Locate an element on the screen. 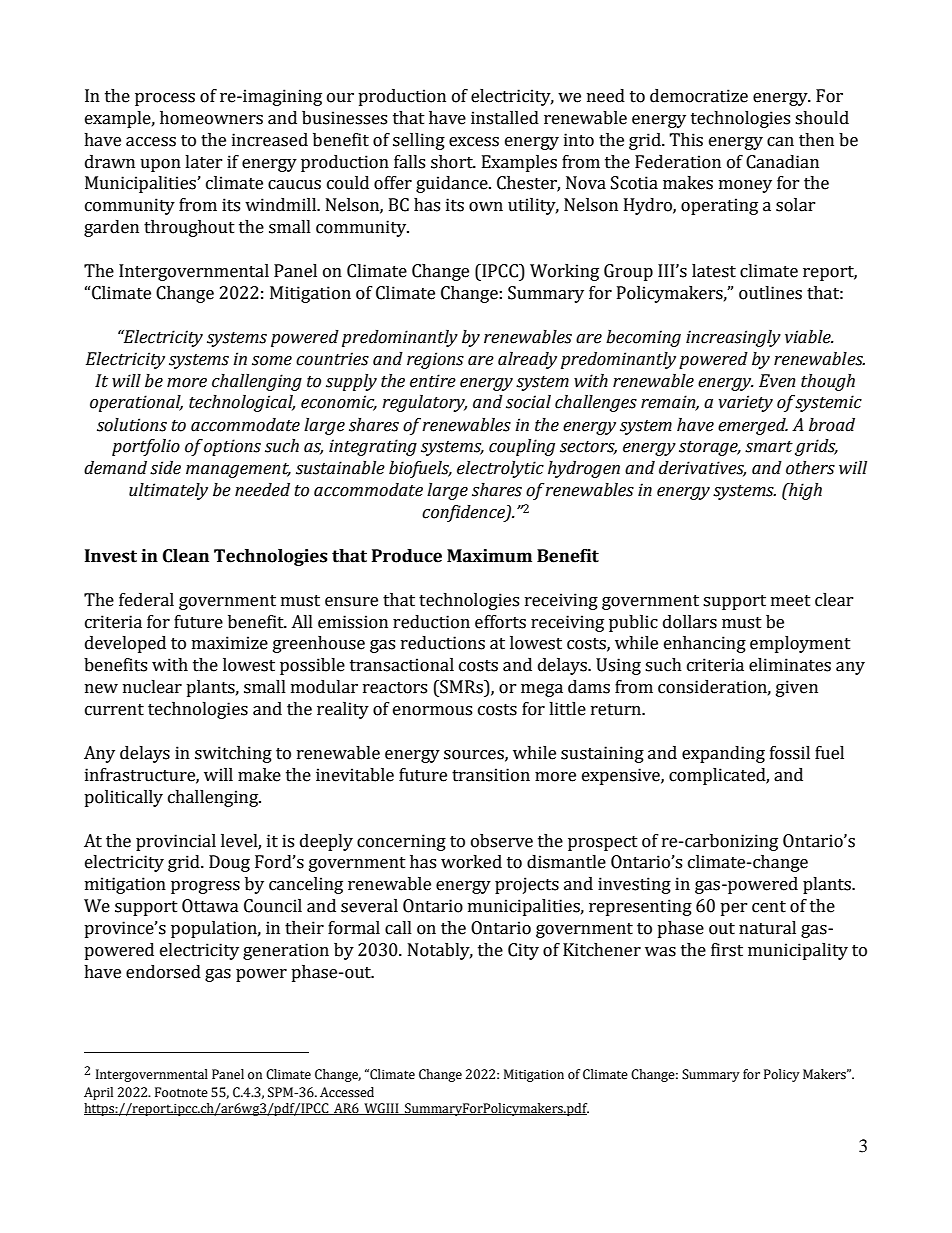  expanding is located at coordinates (723, 754).
